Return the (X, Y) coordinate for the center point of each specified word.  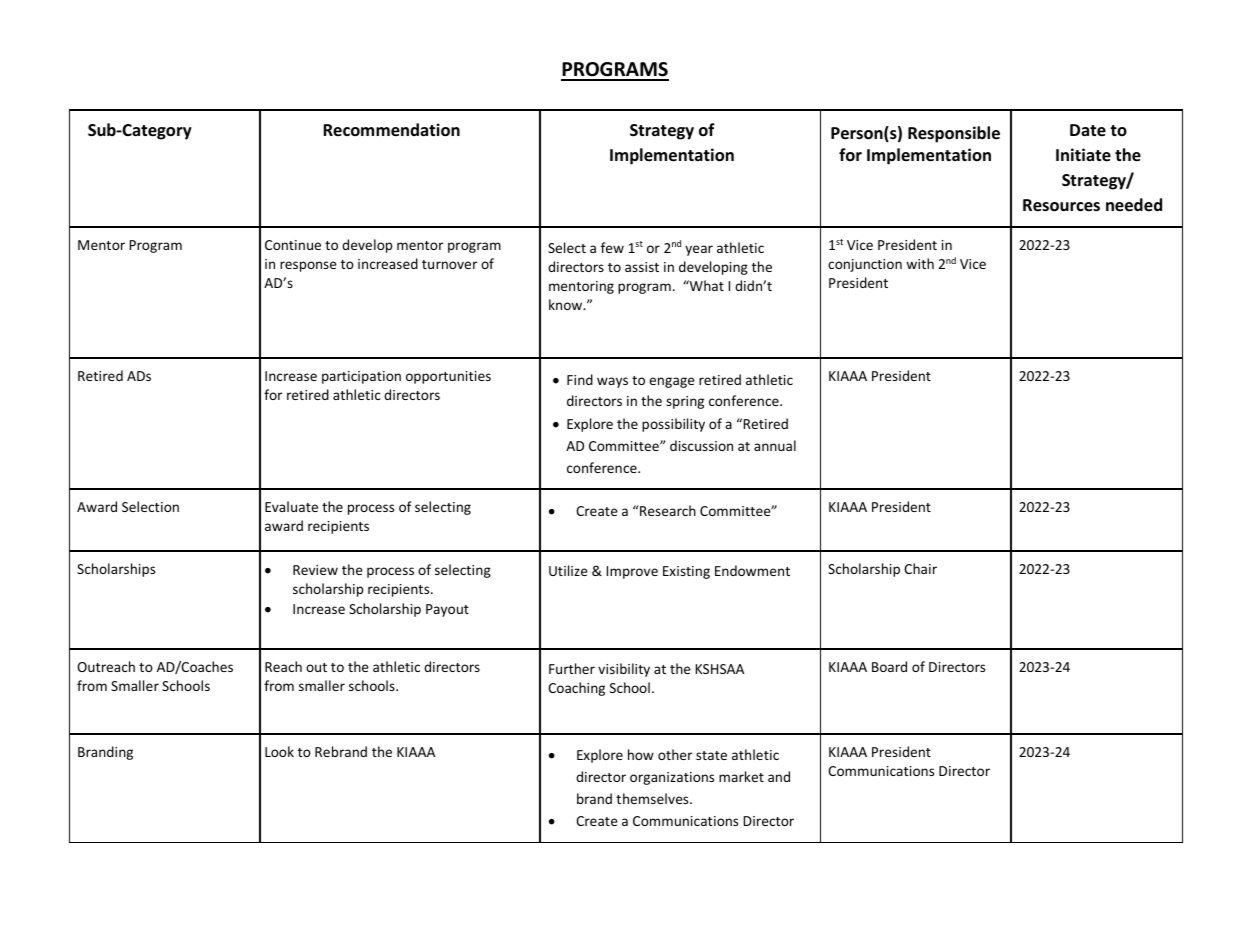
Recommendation (391, 130)
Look (279, 751)
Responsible (954, 134)
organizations (672, 778)
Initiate (1083, 155)
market (741, 776)
